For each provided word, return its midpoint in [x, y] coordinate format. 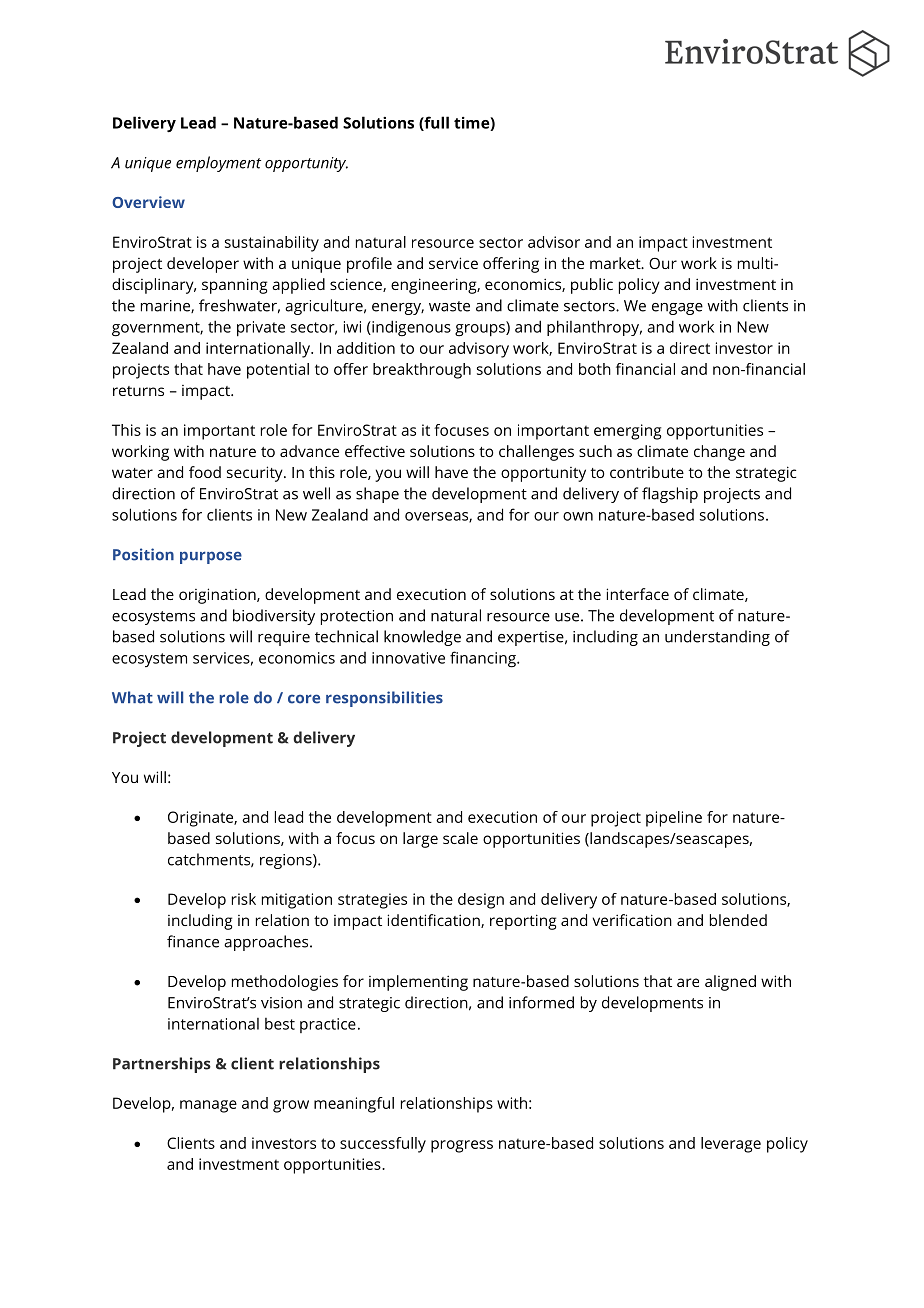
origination [218, 596]
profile [369, 265]
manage [208, 1106]
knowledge [422, 638]
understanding [717, 638]
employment [218, 164]
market [616, 263]
